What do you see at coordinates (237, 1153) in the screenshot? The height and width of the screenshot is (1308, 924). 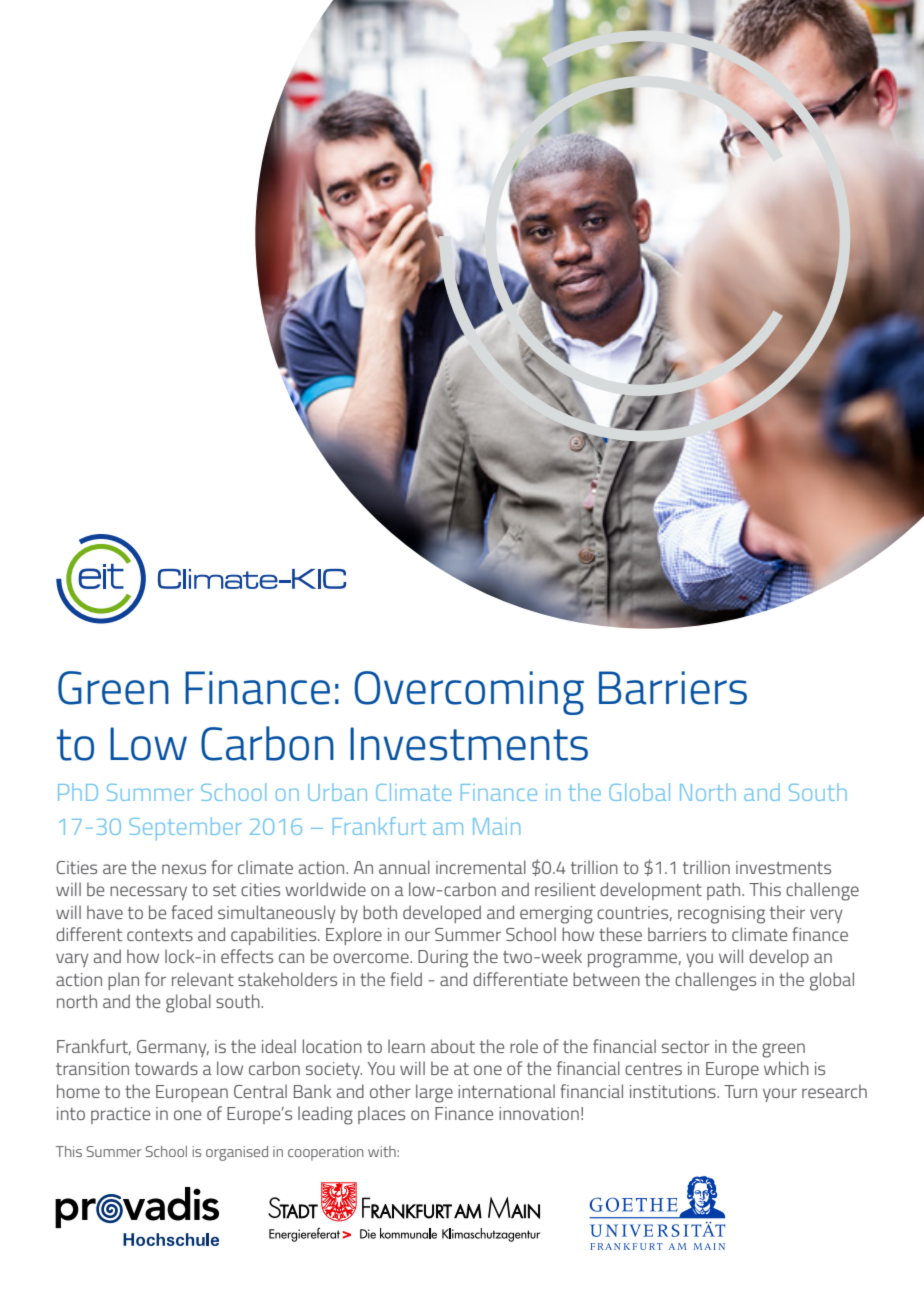 I see `organised` at bounding box center [237, 1153].
